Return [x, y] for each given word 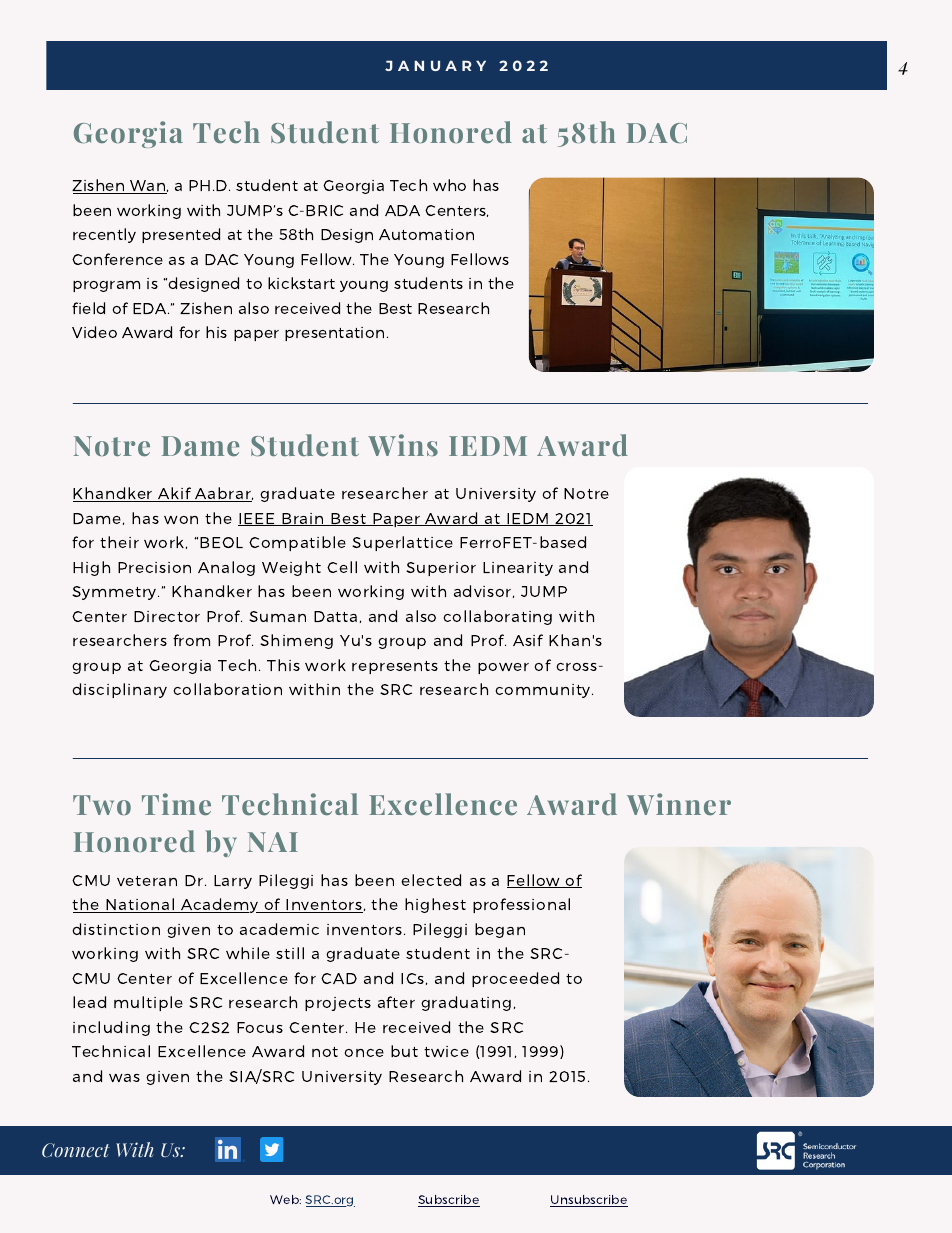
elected [431, 880]
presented [181, 235]
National [140, 905]
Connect [76, 1150]
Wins [403, 445]
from [191, 640]
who [449, 185]
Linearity [518, 569]
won [181, 520]
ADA [402, 210]
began [500, 930]
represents [395, 667]
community [544, 691]
